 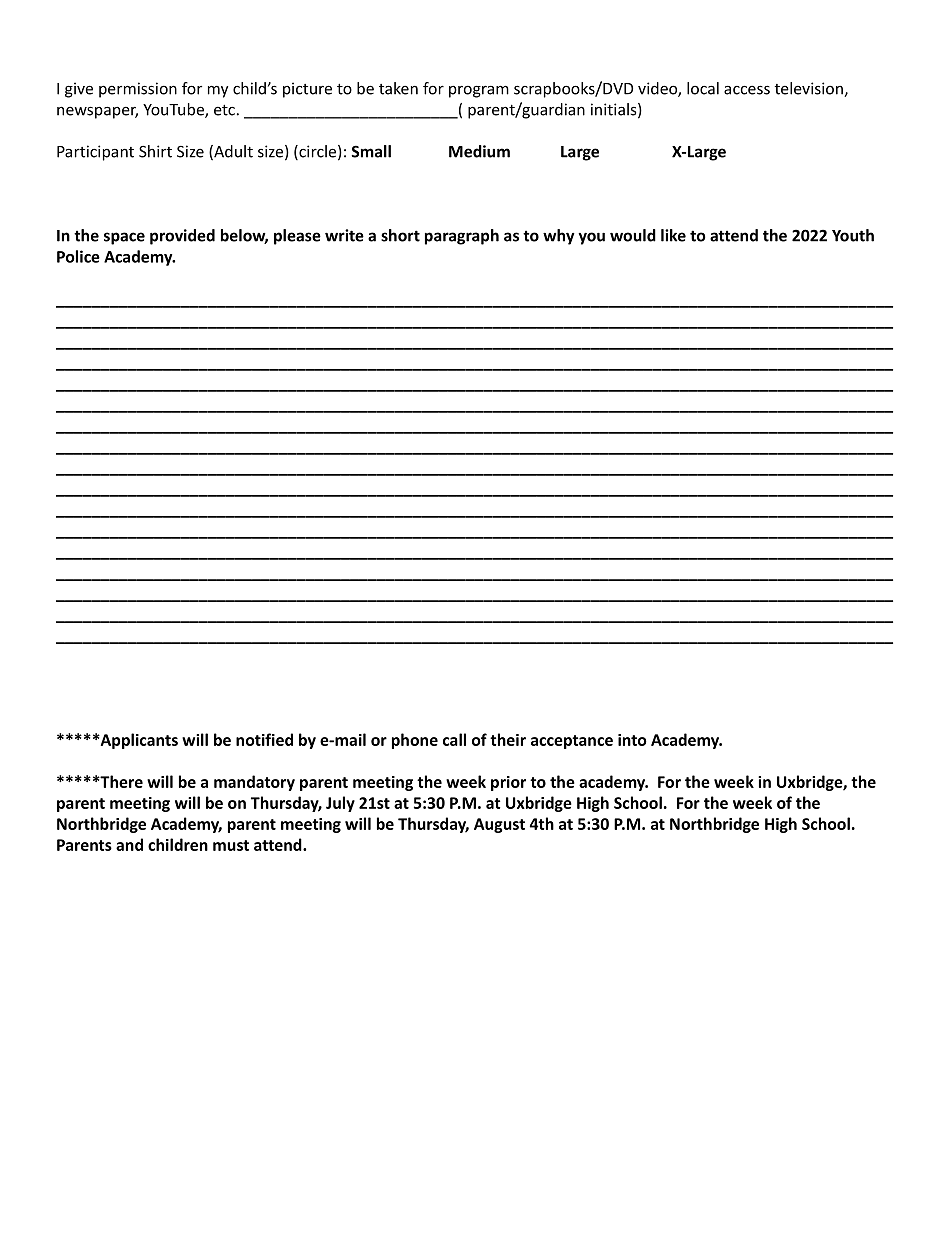 I want to click on notified, so click(x=264, y=739).
